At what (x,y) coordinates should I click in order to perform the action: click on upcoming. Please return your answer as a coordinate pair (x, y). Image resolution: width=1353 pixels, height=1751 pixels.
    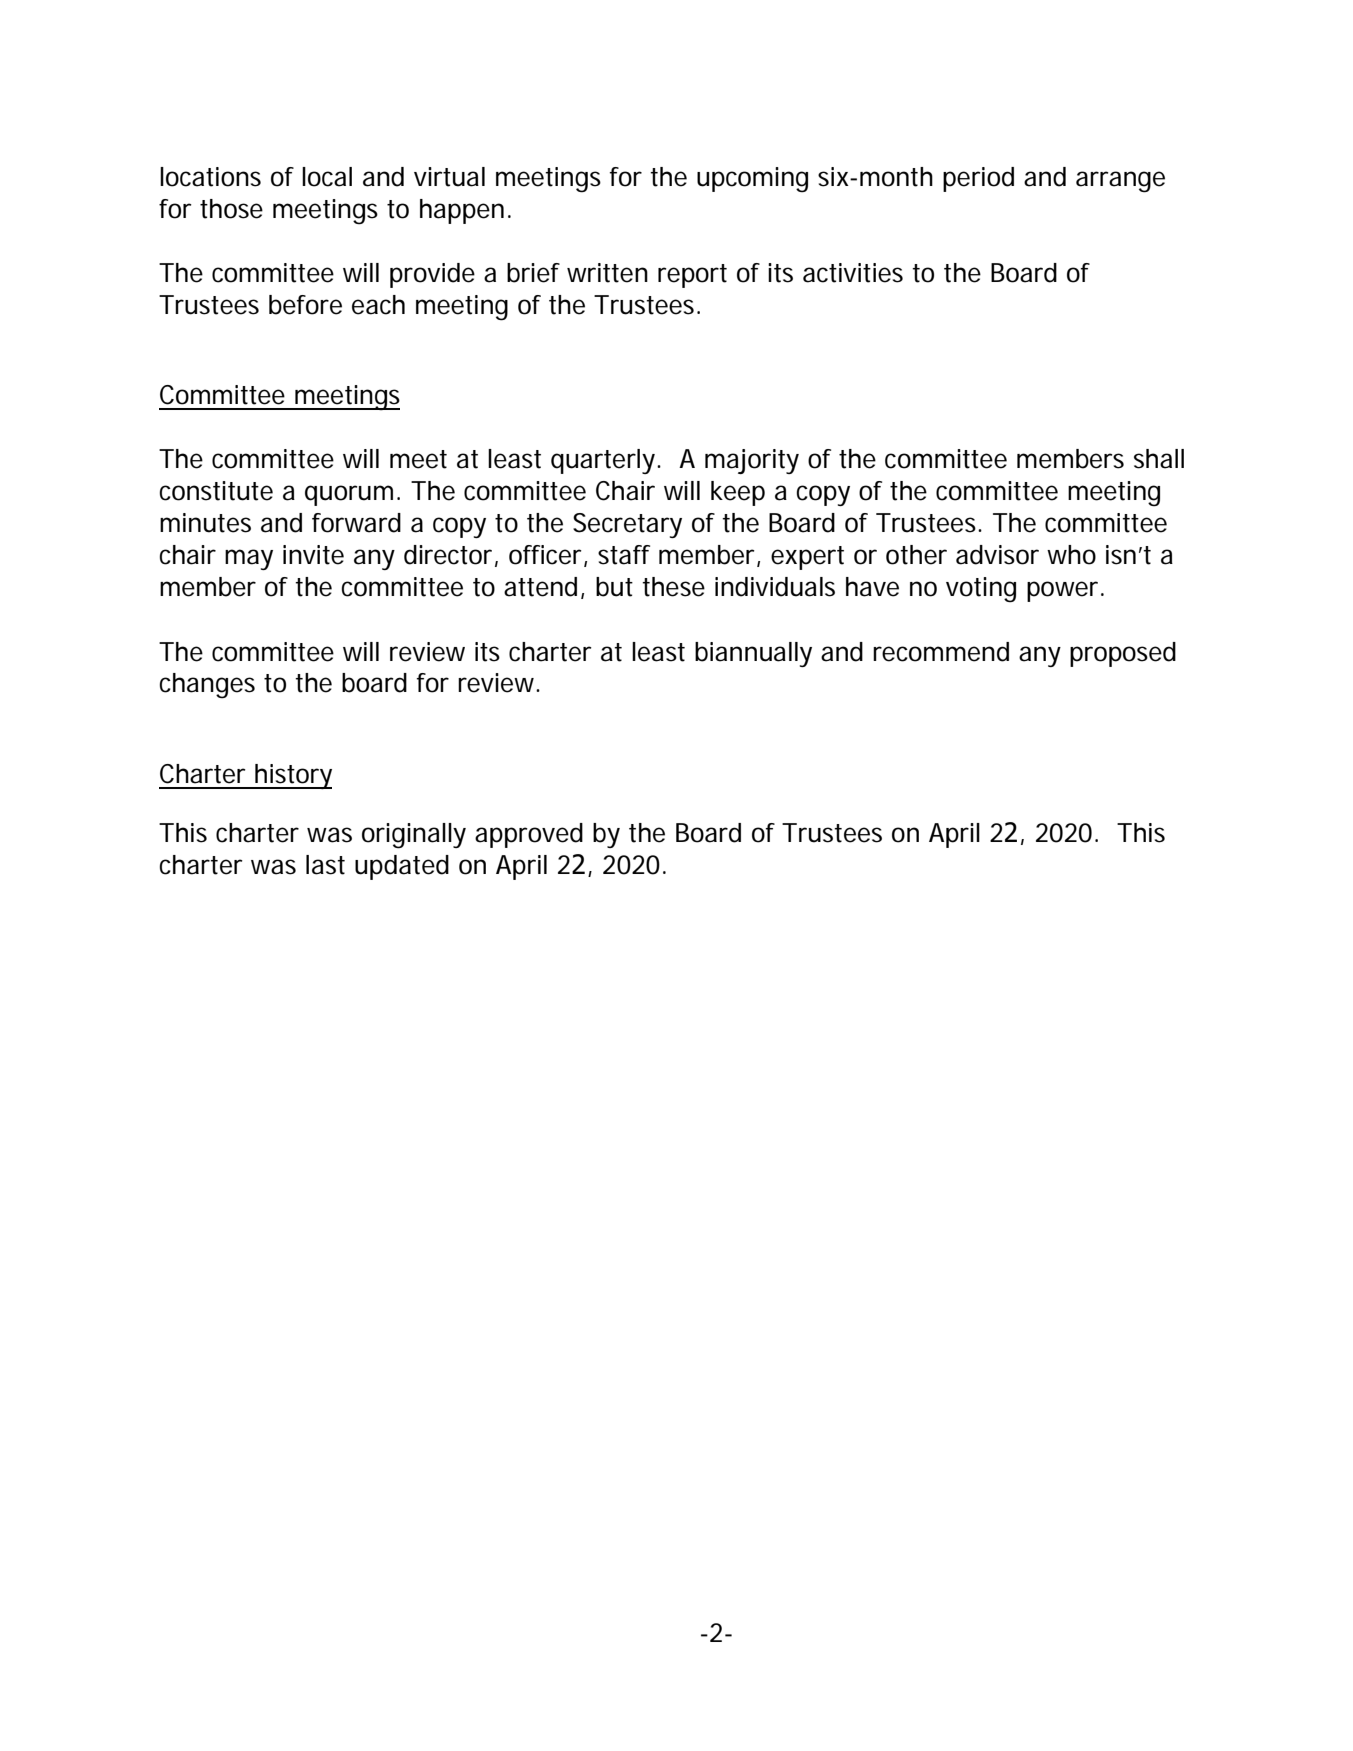
    Looking at the image, I should click on (752, 180).
